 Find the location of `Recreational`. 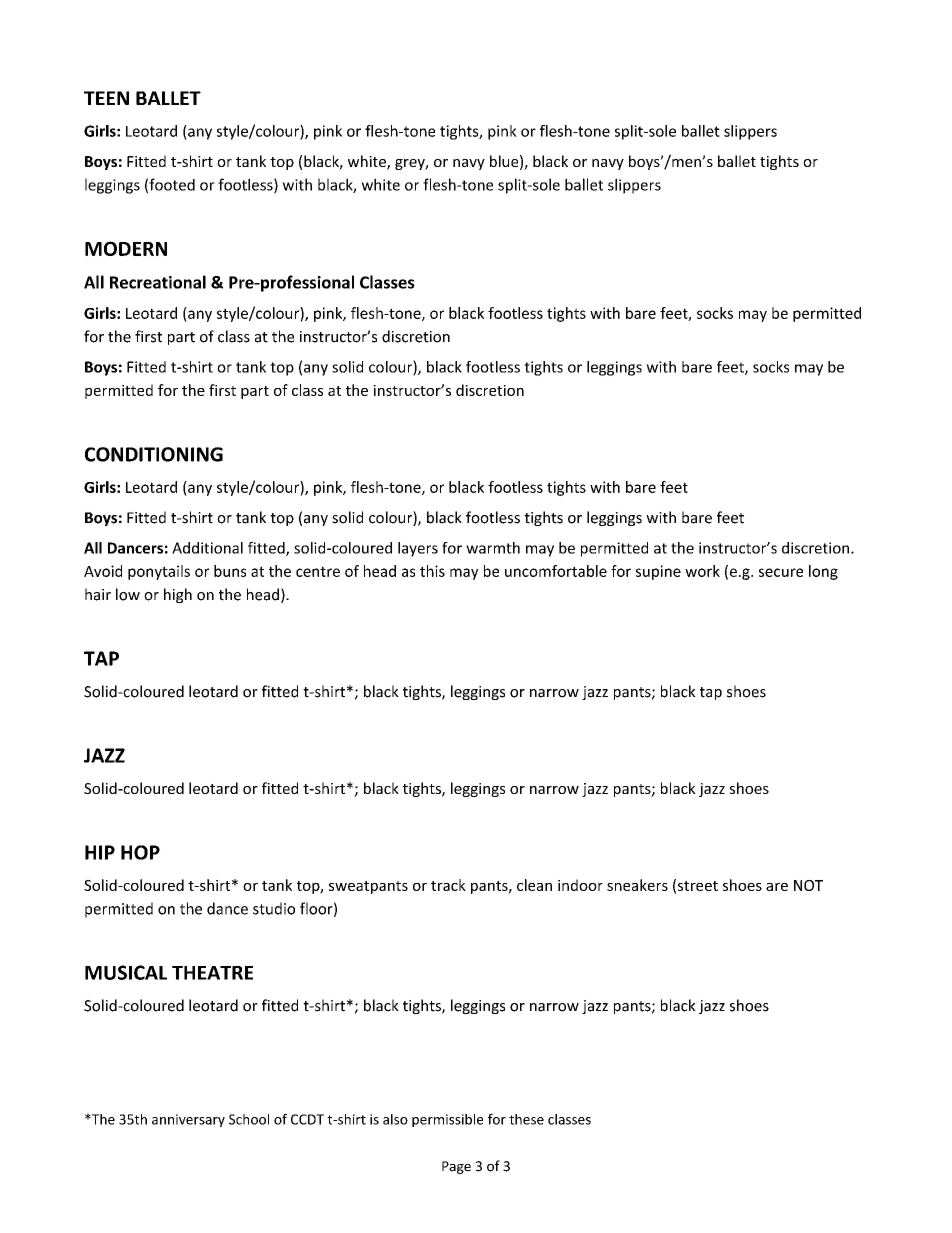

Recreational is located at coordinates (158, 282).
